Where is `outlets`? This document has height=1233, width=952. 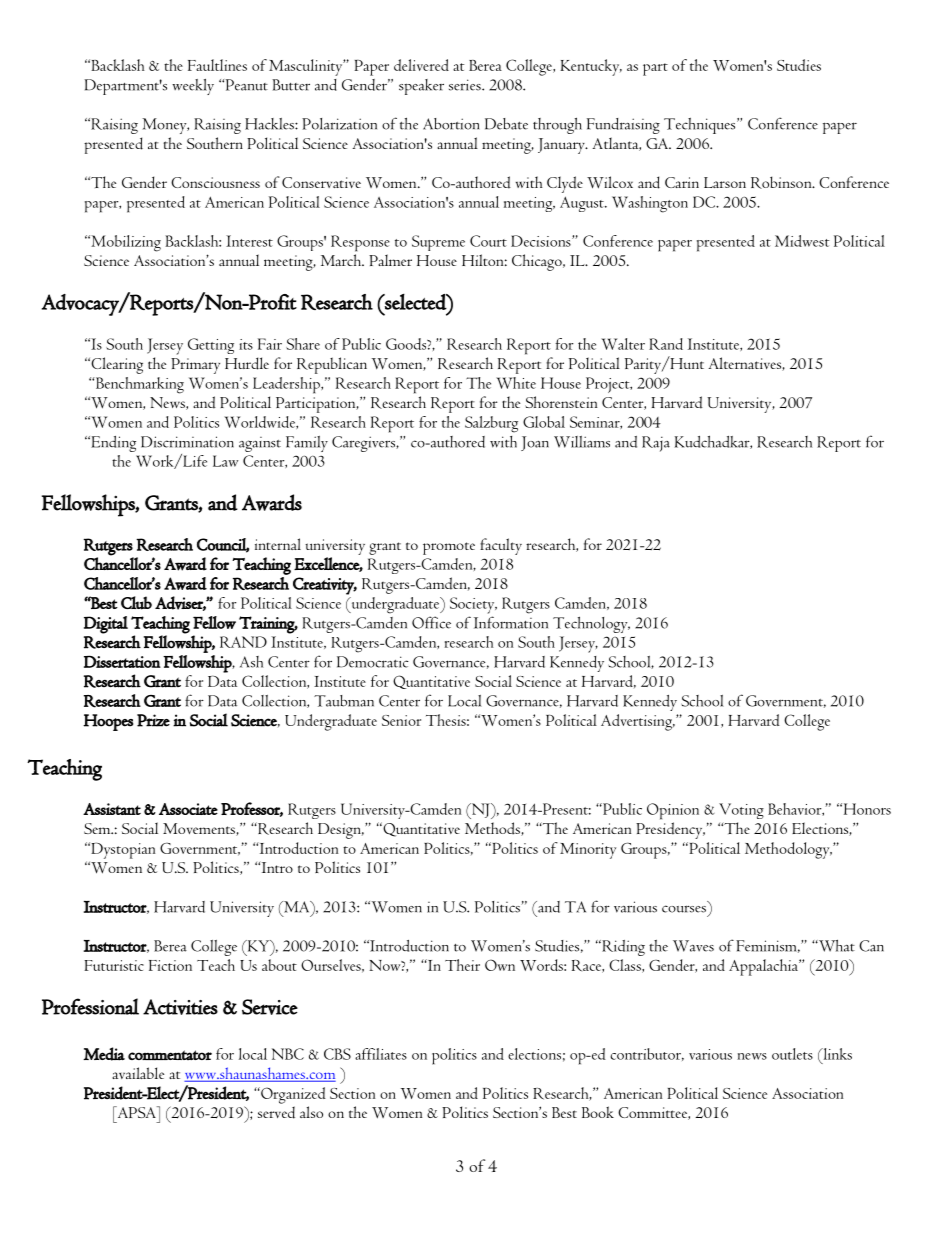
outlets is located at coordinates (792, 1054).
